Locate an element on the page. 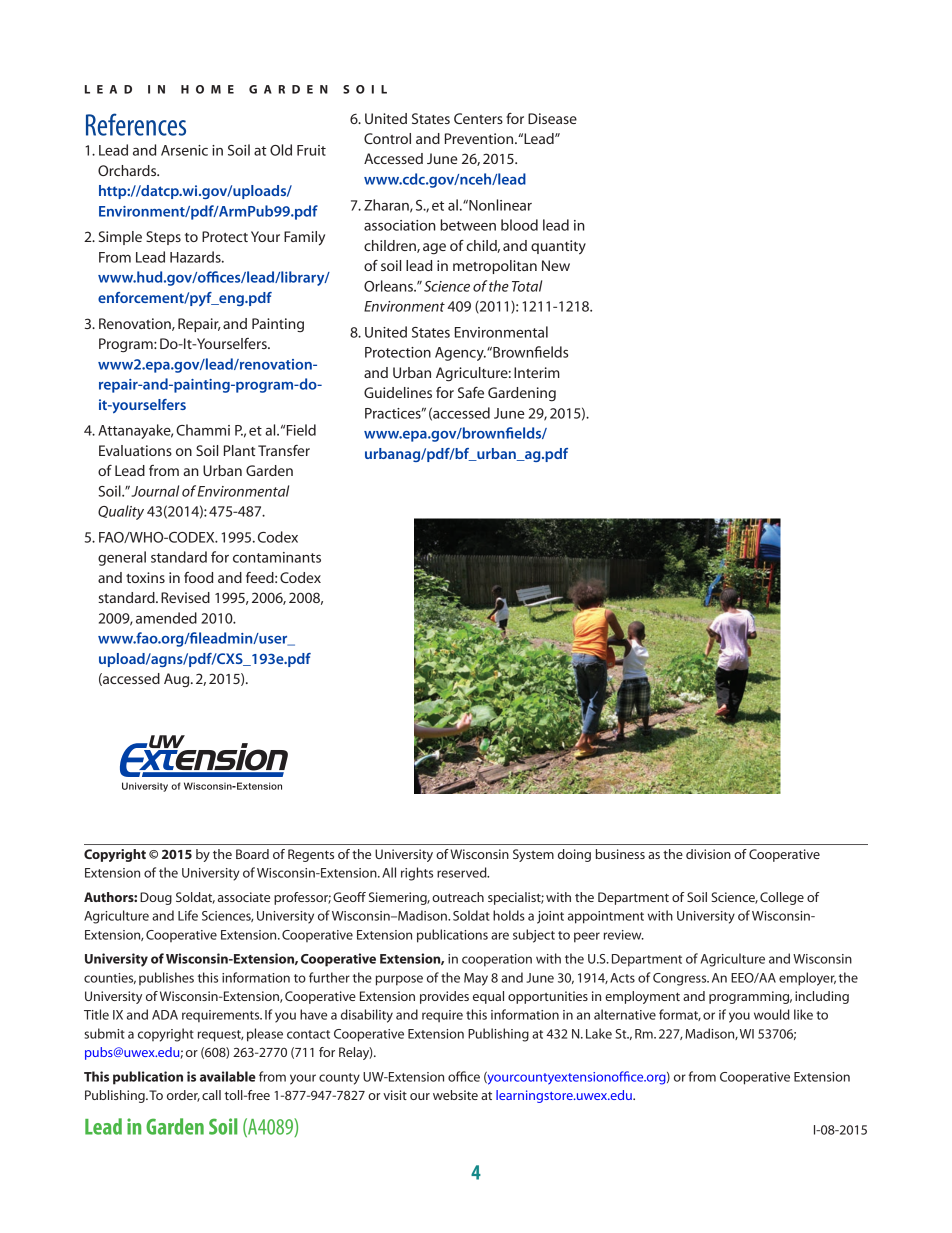  Doug is located at coordinates (156, 898).
